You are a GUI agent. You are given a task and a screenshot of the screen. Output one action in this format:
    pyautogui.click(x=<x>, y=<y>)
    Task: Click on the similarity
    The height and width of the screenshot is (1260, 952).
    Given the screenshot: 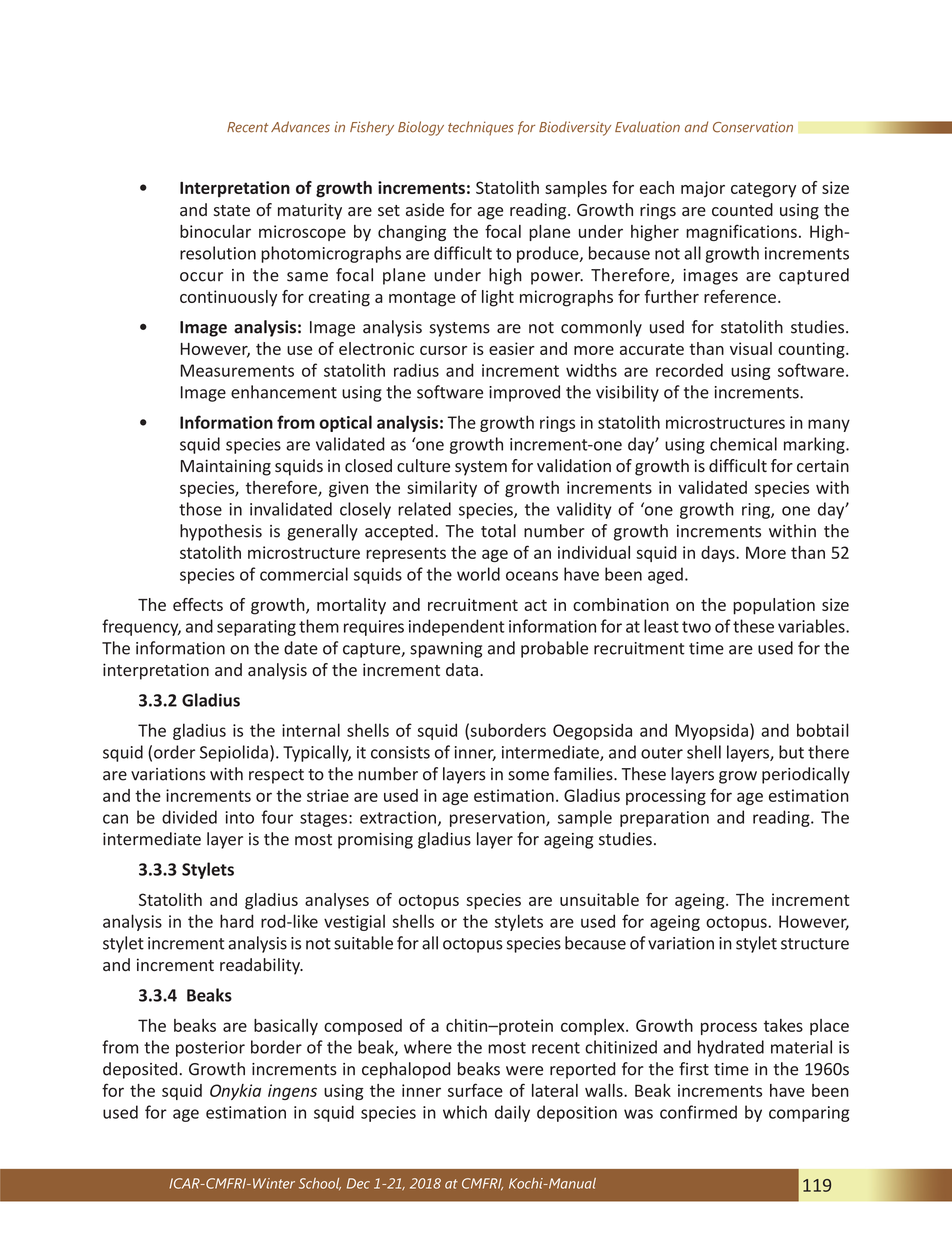 What is the action you would take?
    pyautogui.click(x=442, y=489)
